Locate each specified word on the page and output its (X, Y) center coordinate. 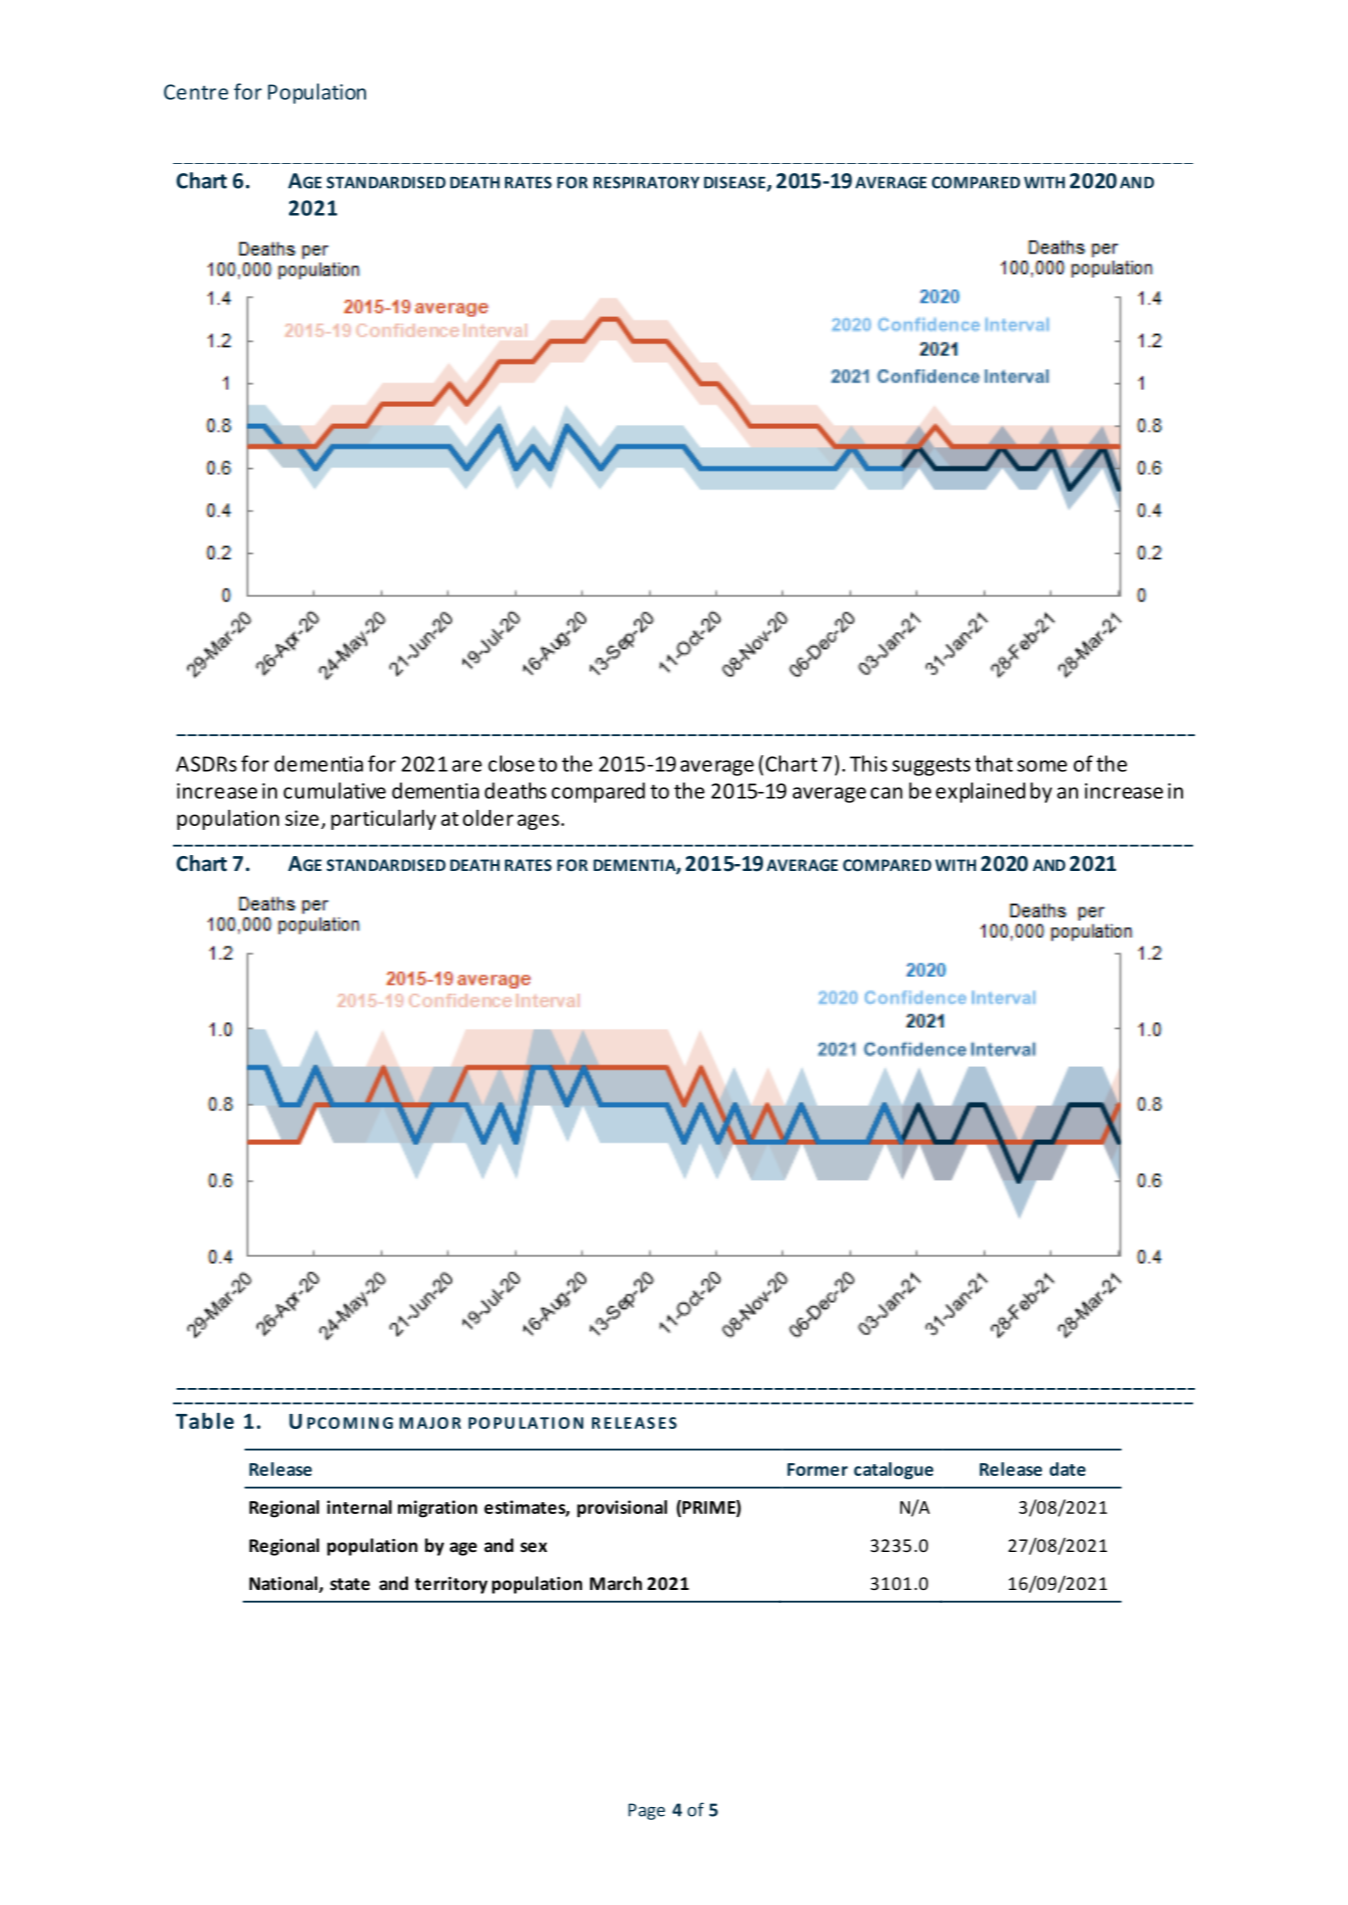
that (994, 763)
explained (980, 792)
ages (539, 822)
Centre (196, 92)
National (284, 1584)
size (302, 818)
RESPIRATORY (646, 182)
